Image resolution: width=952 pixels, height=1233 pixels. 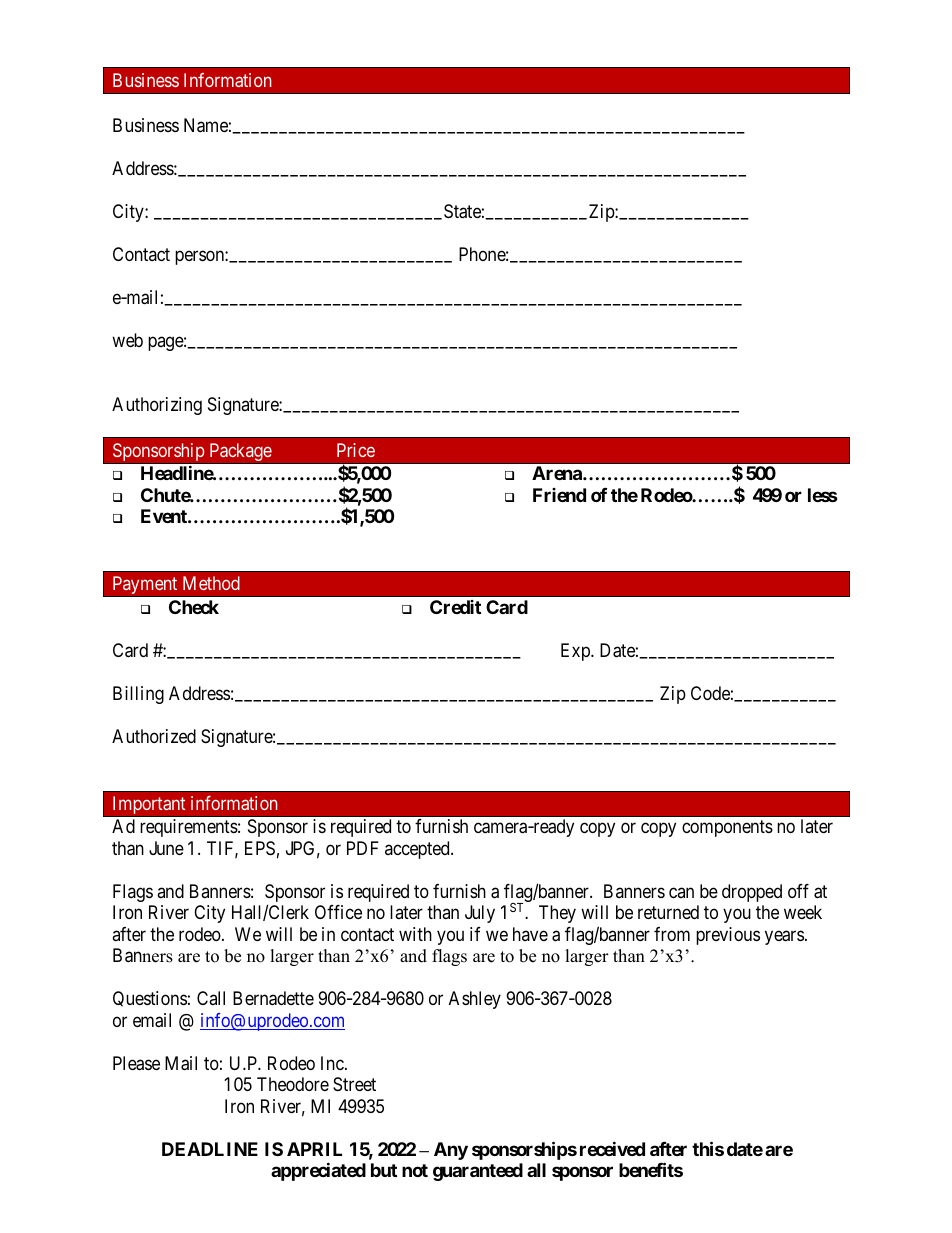 I want to click on DEADLINE, so click(x=210, y=1149).
